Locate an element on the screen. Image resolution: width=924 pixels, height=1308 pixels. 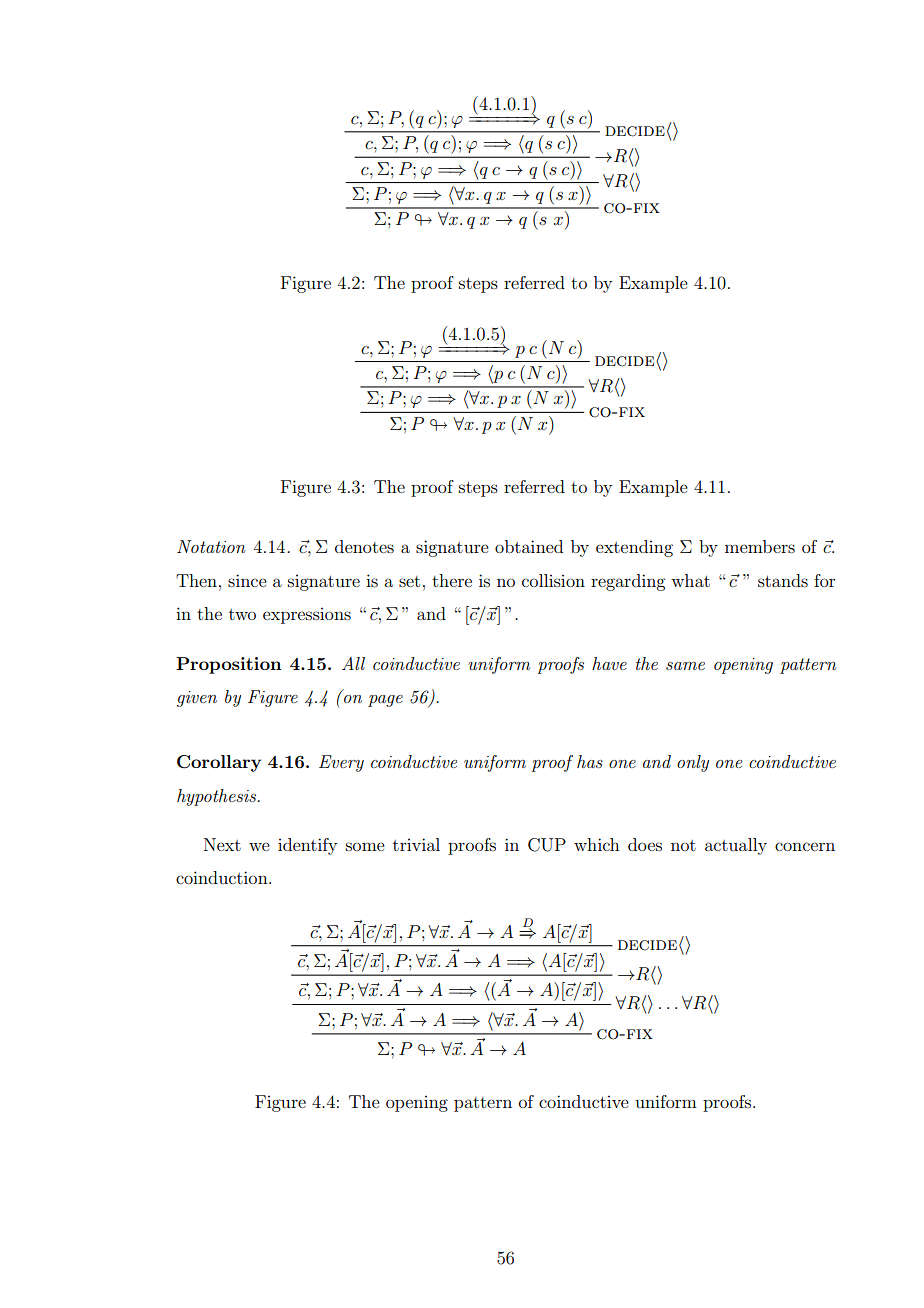
only is located at coordinates (693, 763).
